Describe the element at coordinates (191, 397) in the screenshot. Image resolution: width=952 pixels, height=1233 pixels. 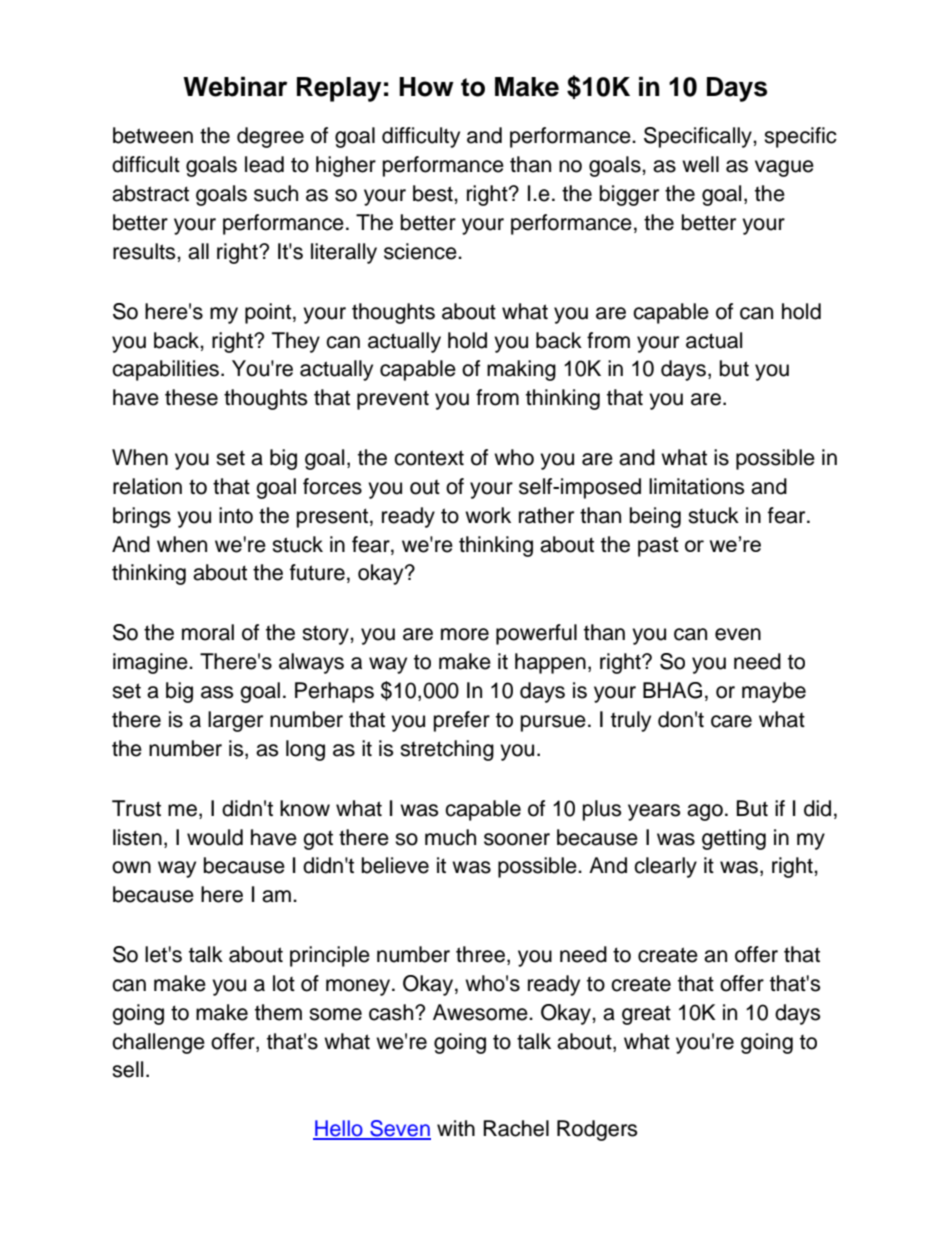
I see `these` at that location.
